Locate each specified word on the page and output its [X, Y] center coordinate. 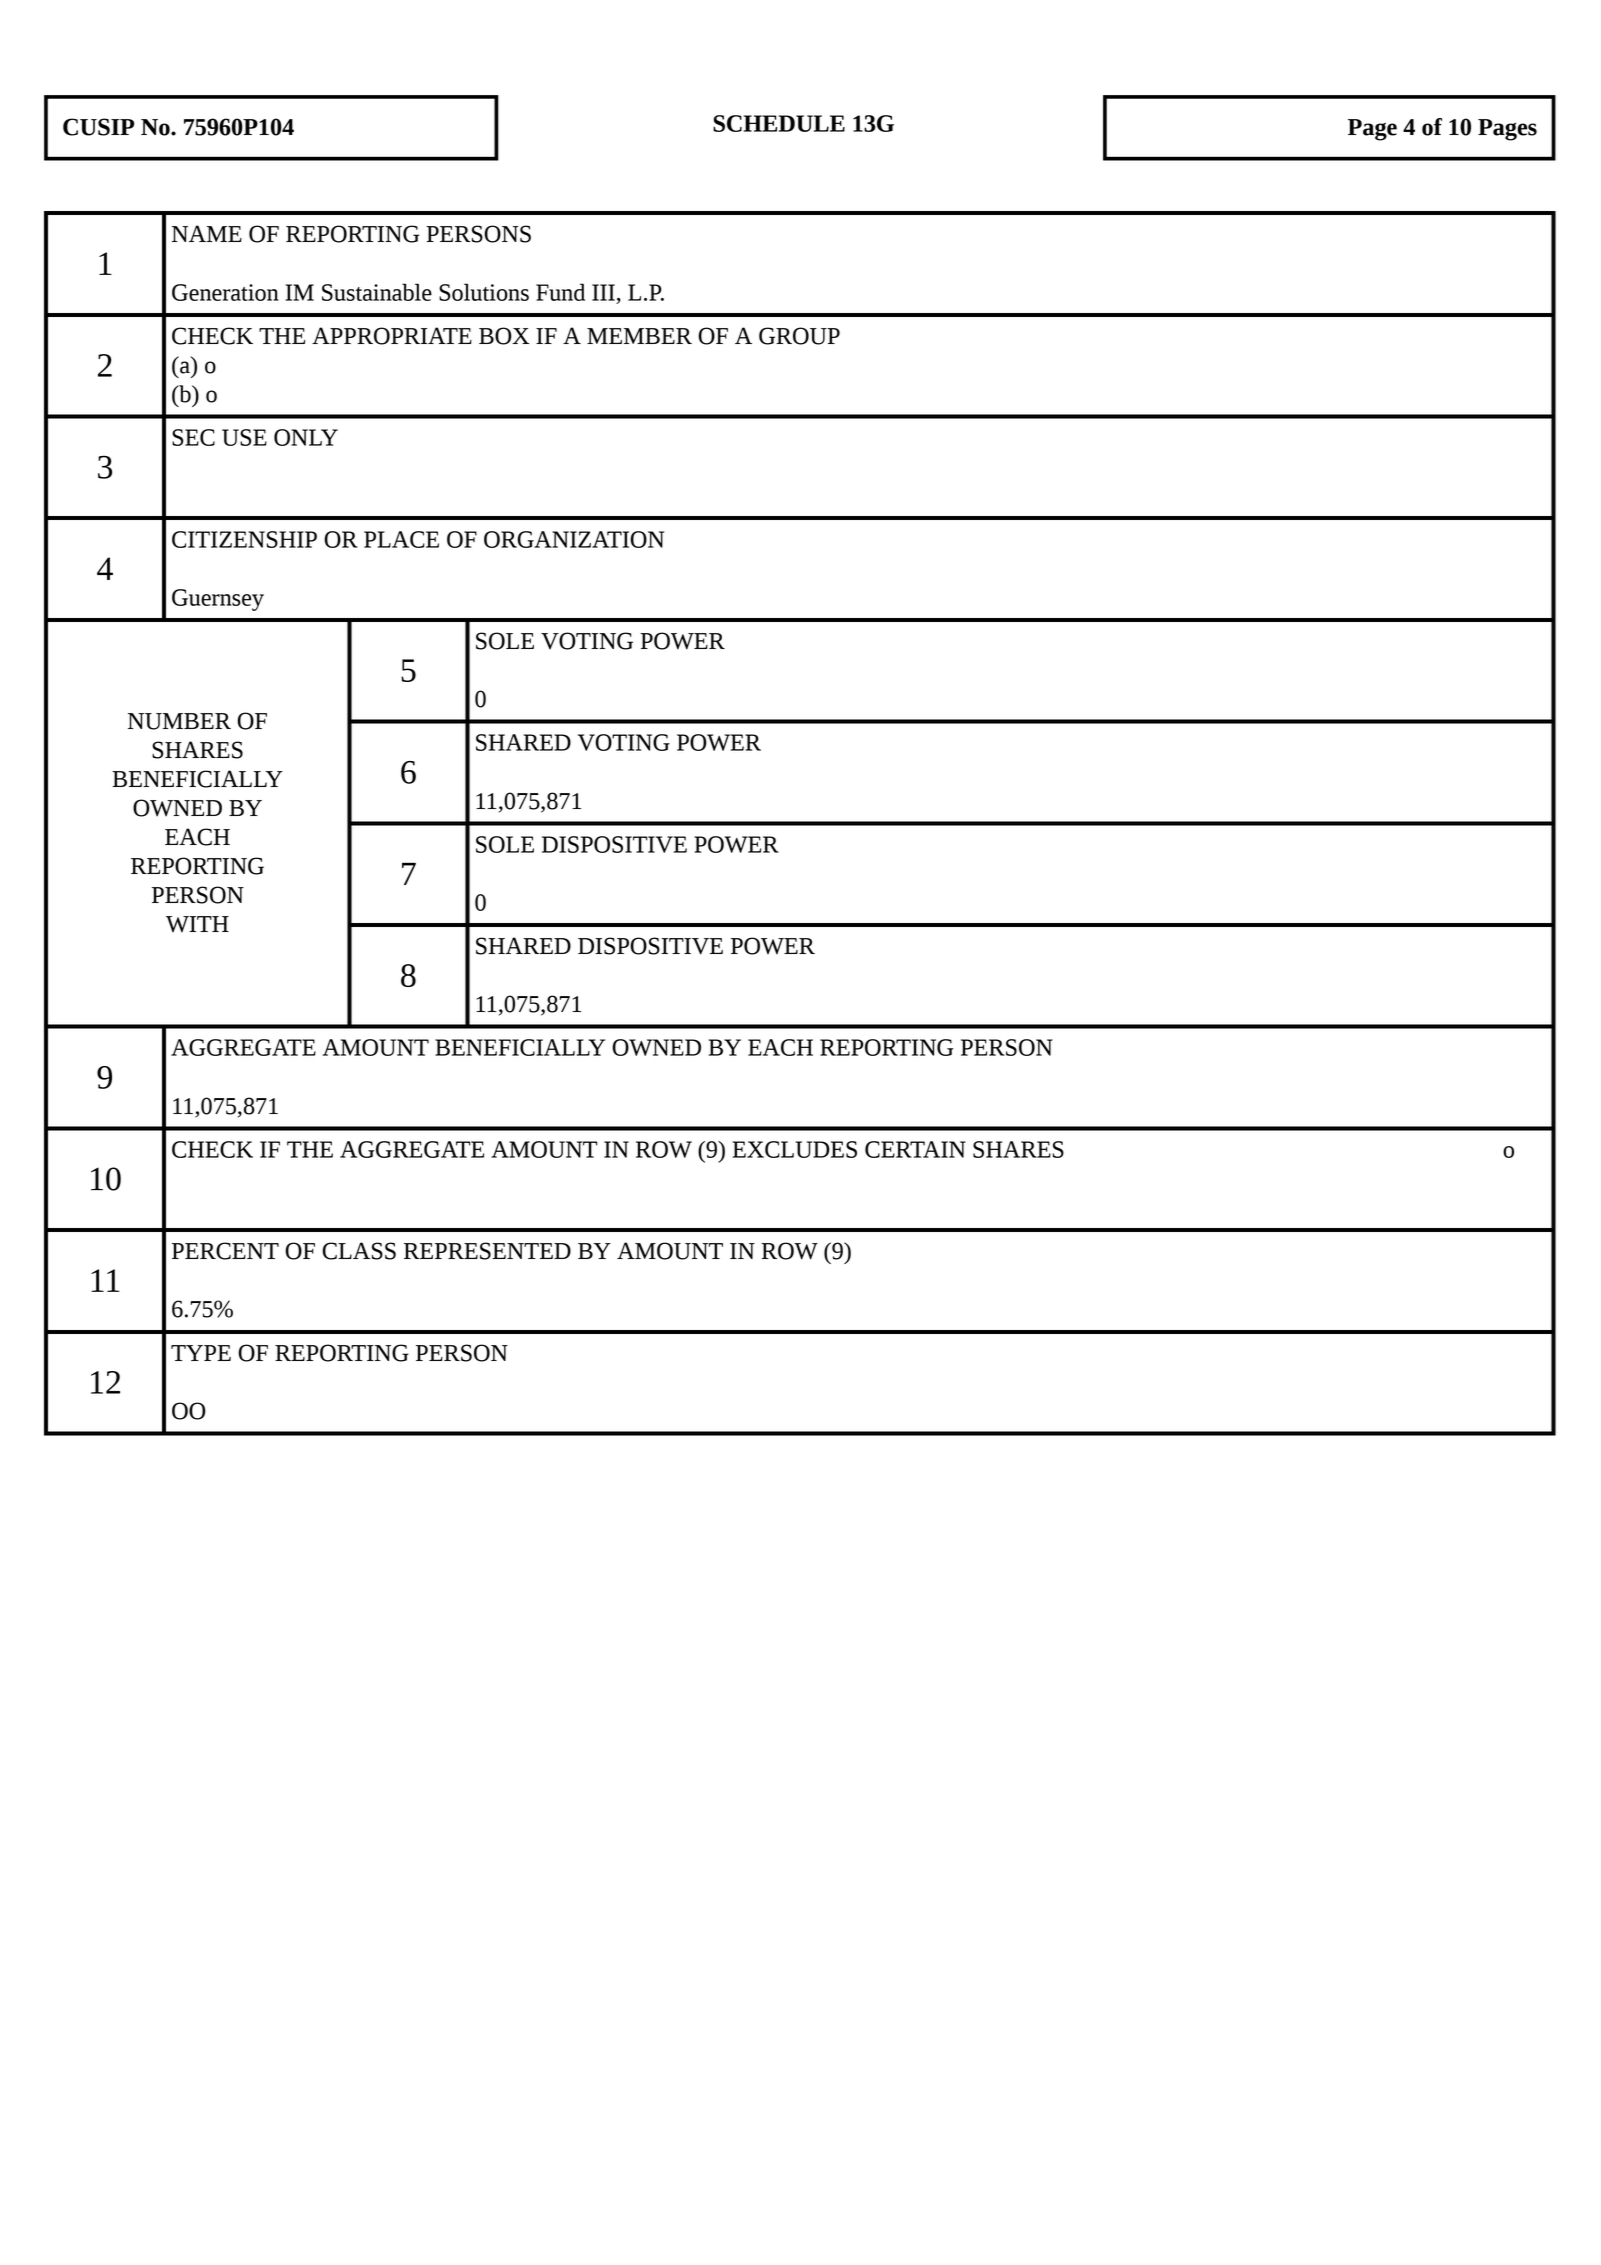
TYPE [201, 1353]
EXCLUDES [795, 1149]
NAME [207, 233]
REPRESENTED [487, 1251]
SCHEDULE [779, 123]
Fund [560, 292]
